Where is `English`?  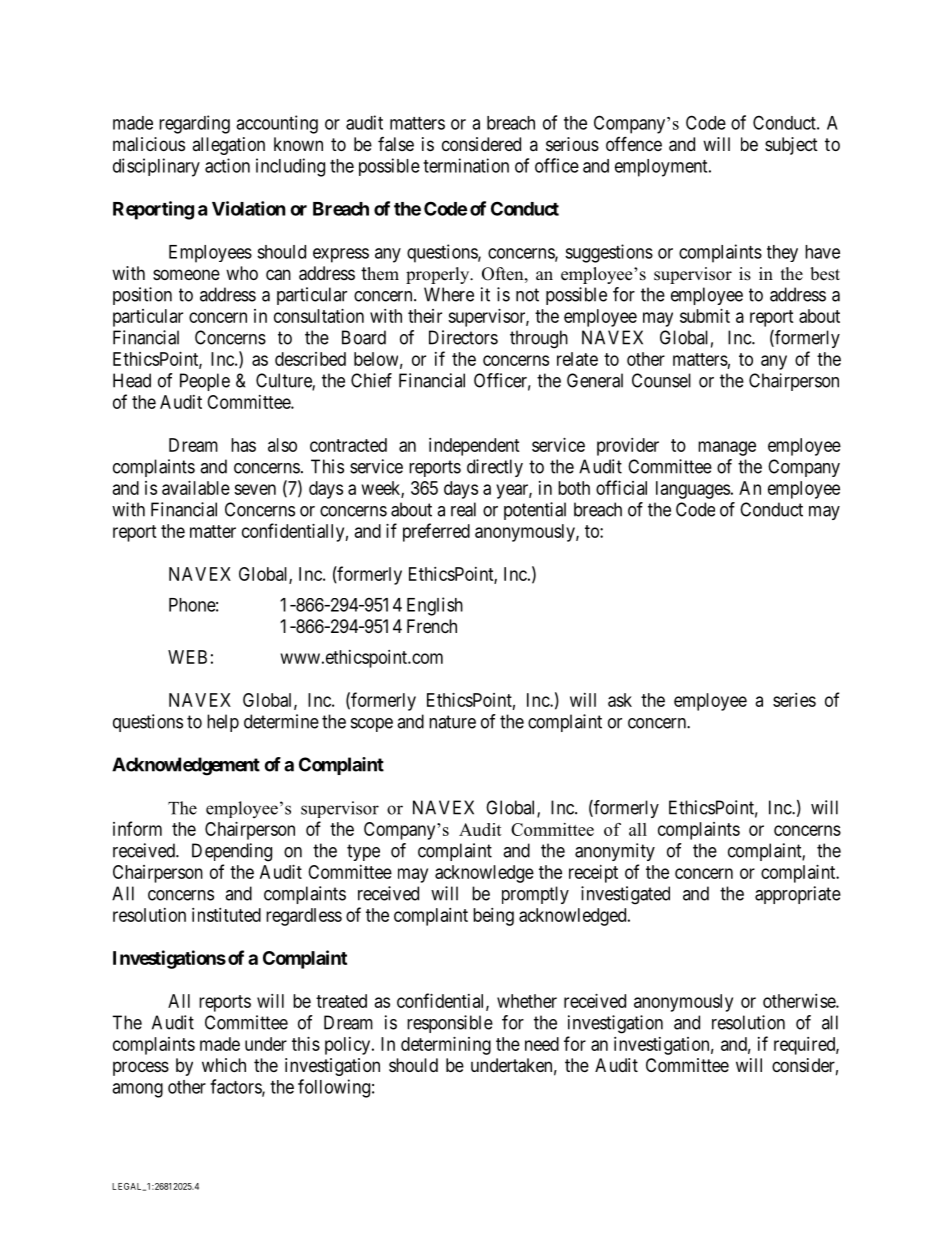 English is located at coordinates (435, 606).
